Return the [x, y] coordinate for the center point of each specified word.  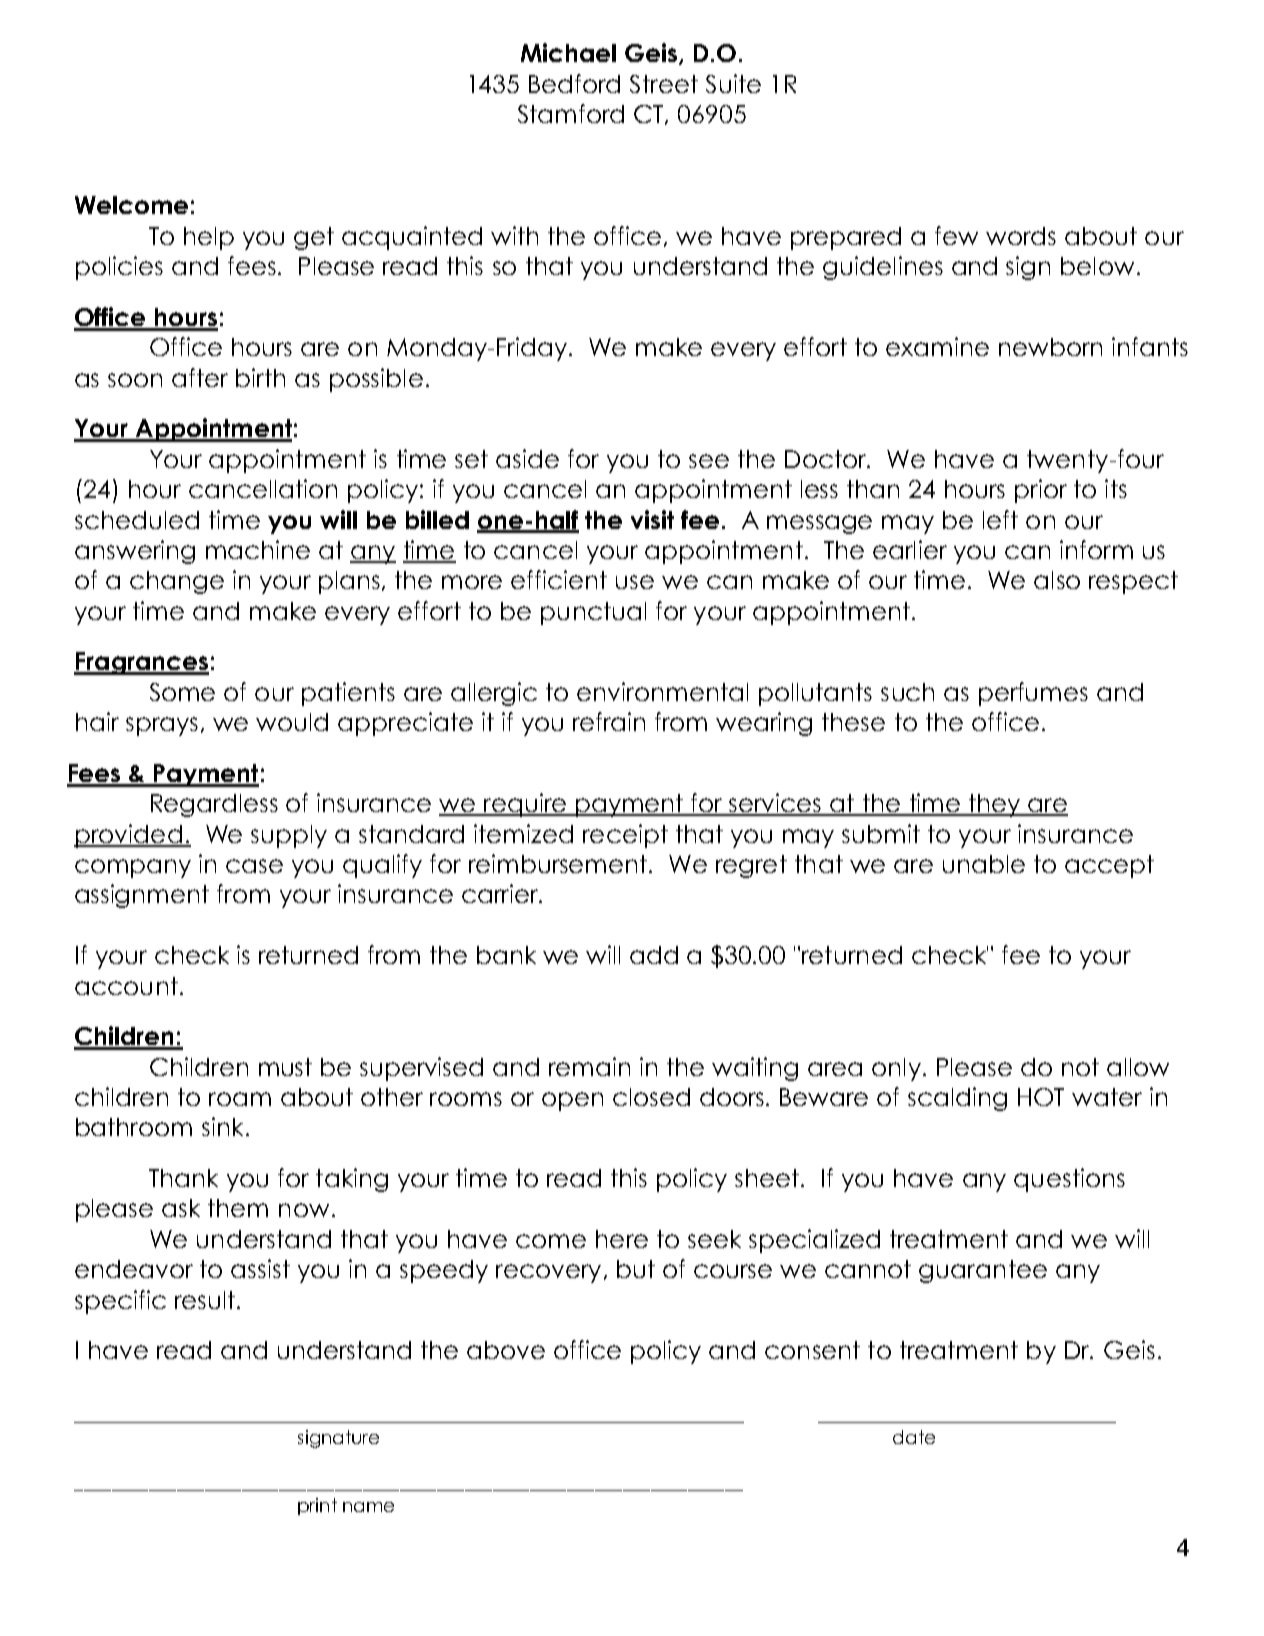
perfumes [1033, 694]
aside [527, 458]
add [654, 955]
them [238, 1208]
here [622, 1239]
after [200, 377]
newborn [1050, 347]
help [209, 238]
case [254, 866]
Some [182, 692]
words [1021, 236]
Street [664, 84]
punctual [593, 613]
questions [1069, 1180]
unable [984, 864]
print [317, 1506]
